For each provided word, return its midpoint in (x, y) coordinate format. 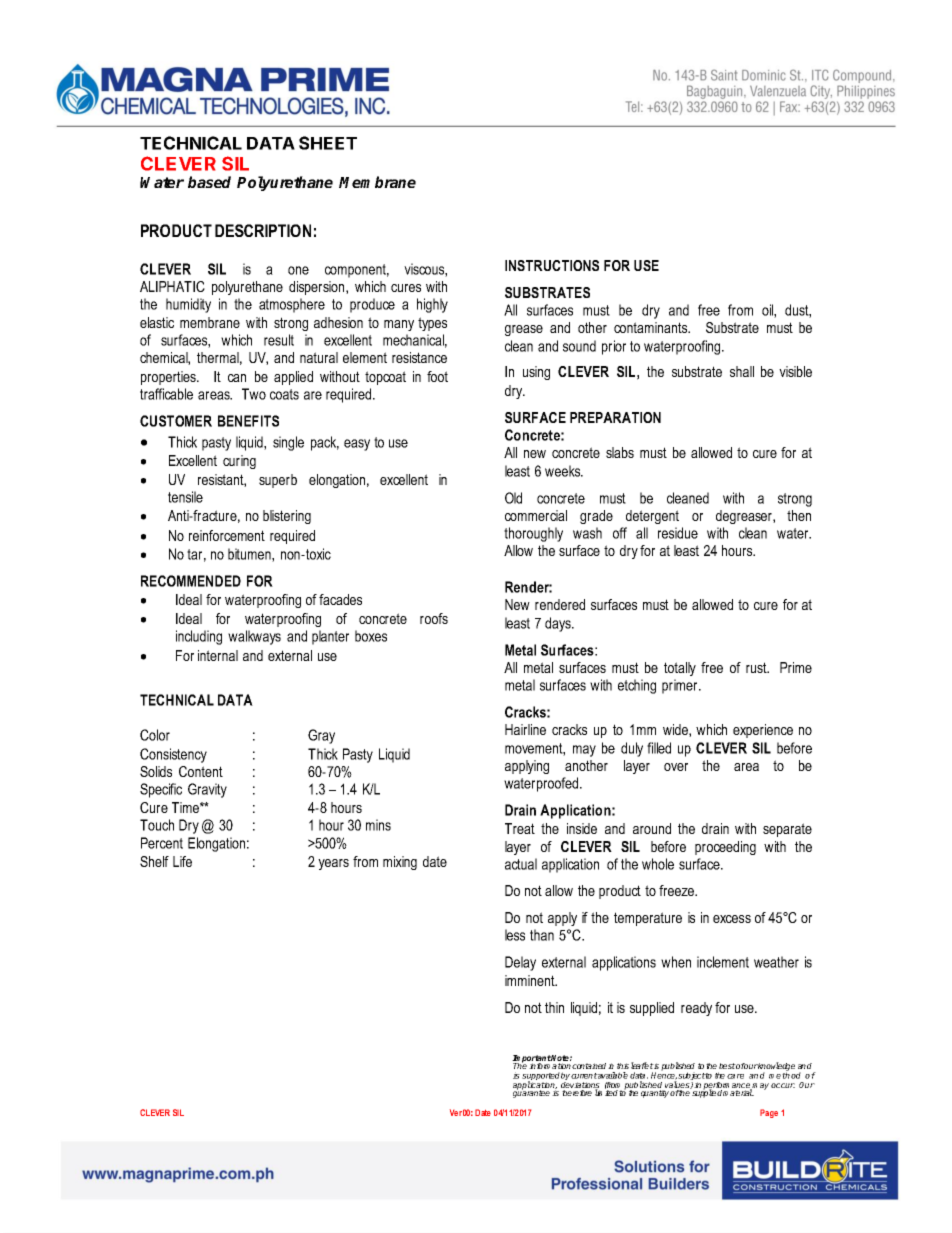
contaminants (652, 327)
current (584, 1076)
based (209, 182)
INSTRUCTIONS (552, 265)
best (727, 1066)
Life (182, 861)
